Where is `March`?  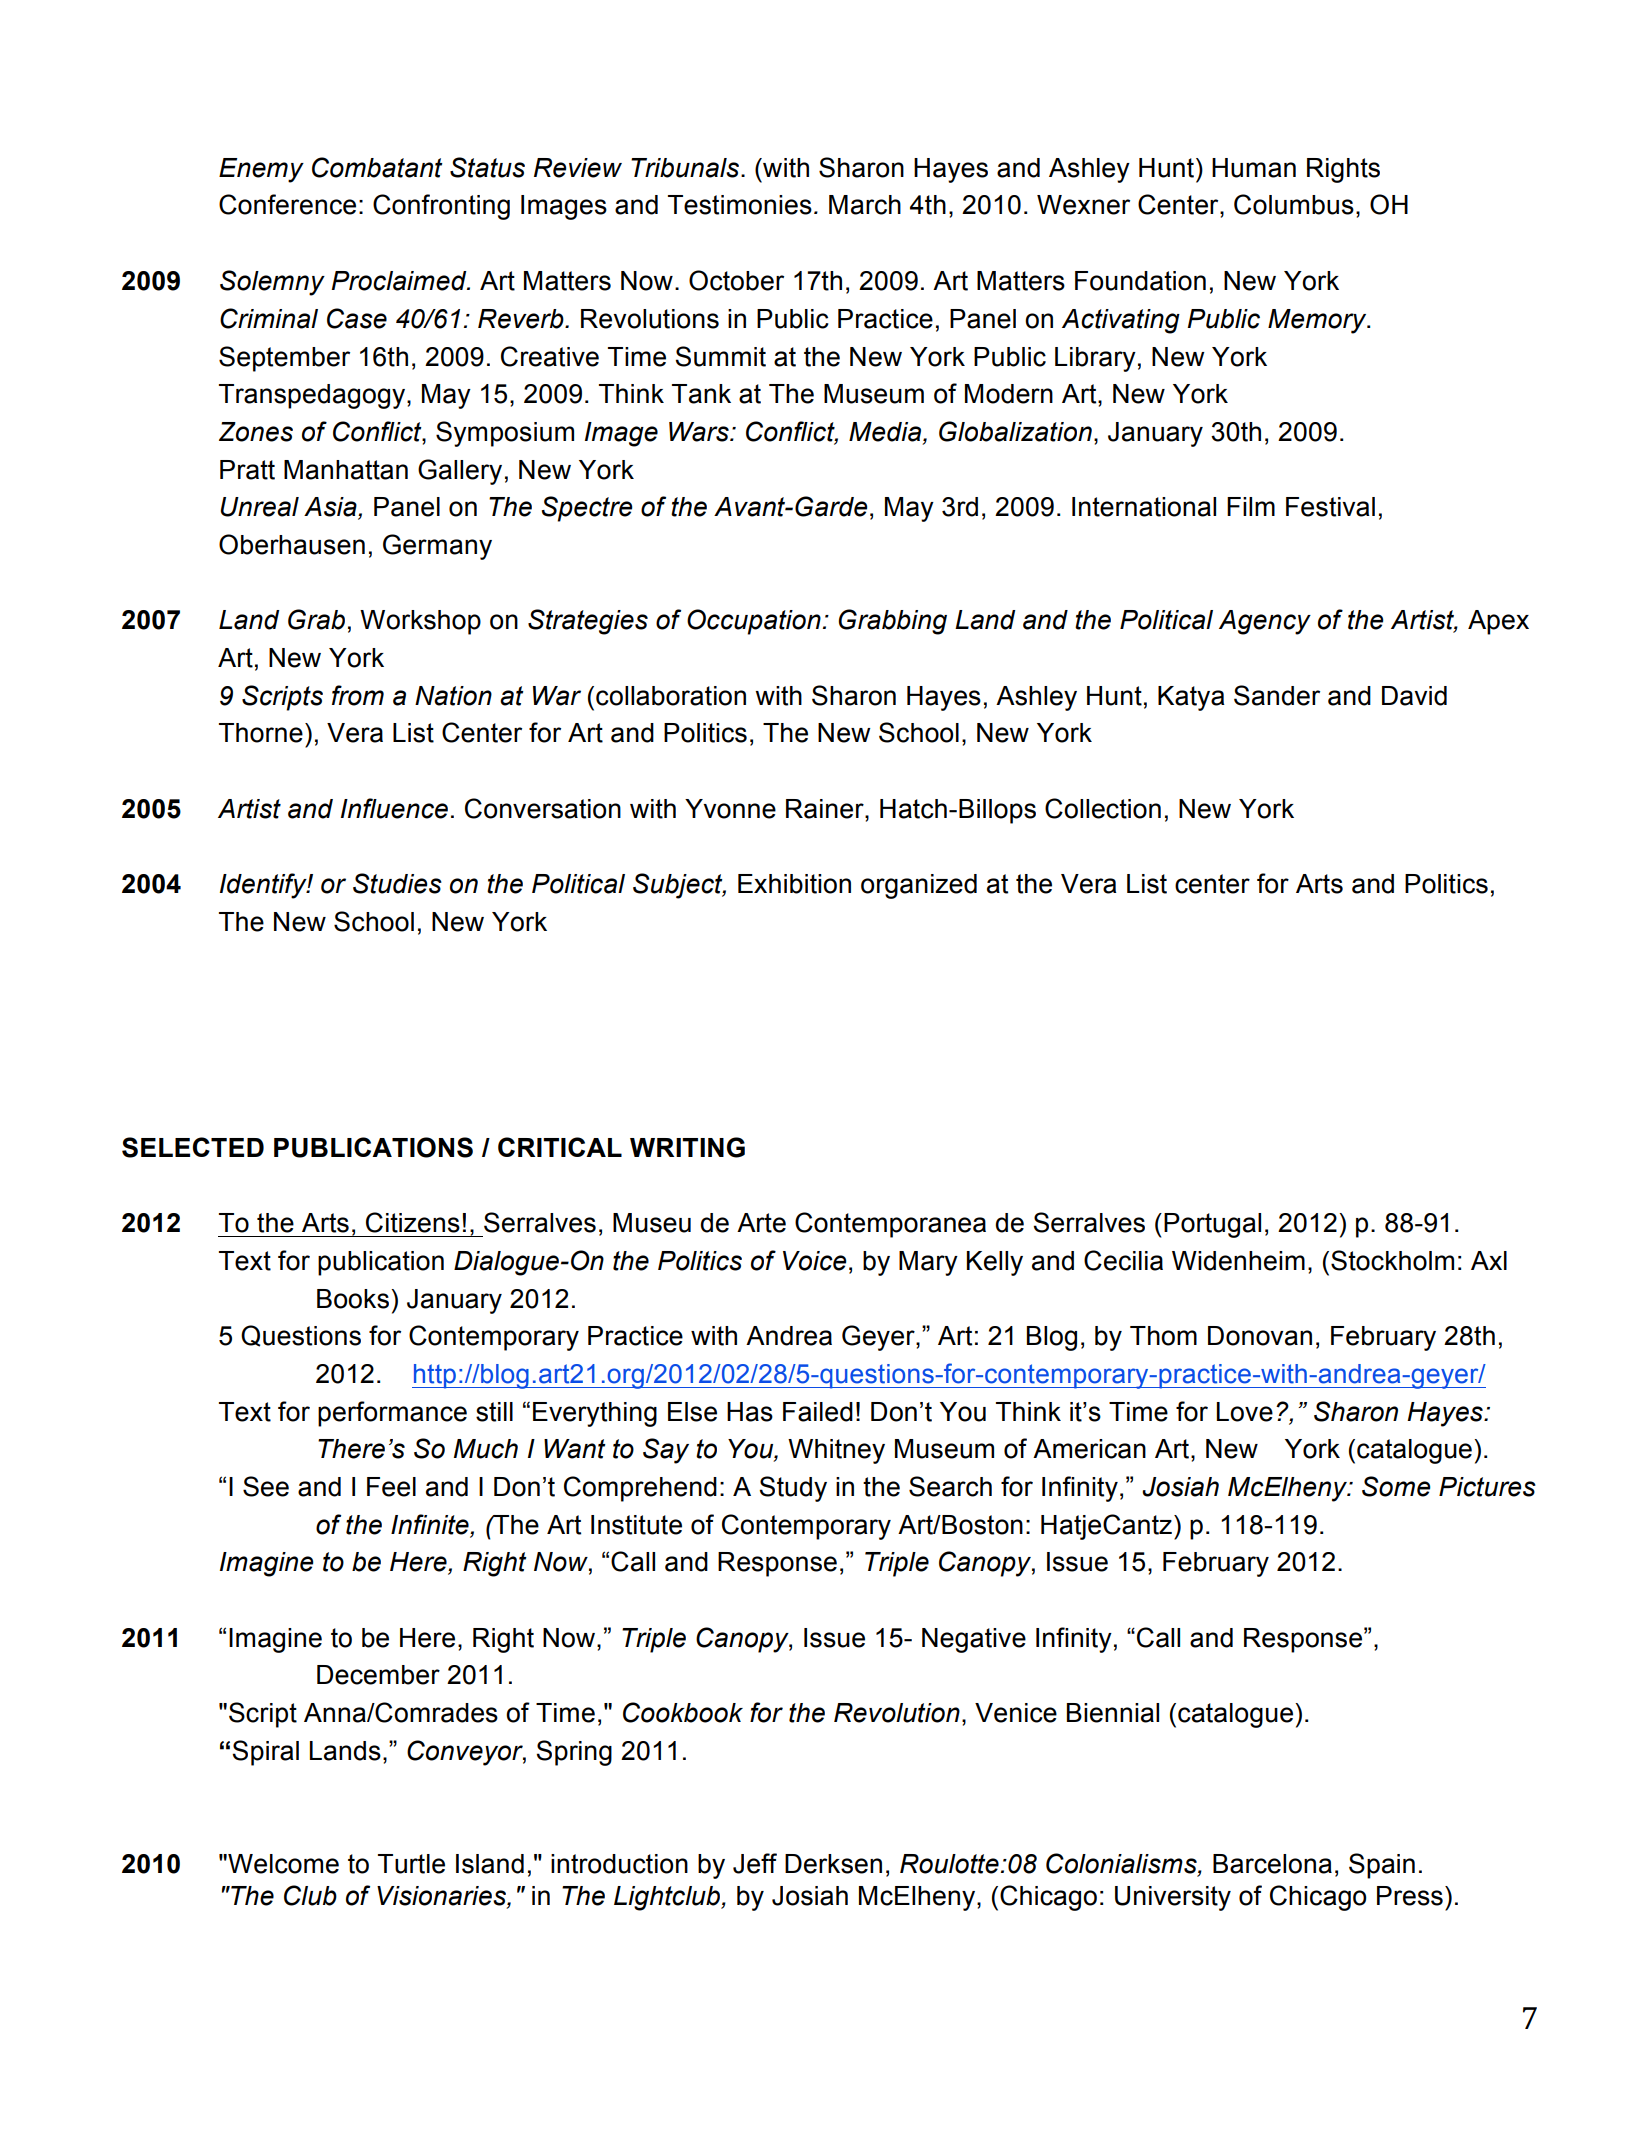 March is located at coordinates (865, 205).
